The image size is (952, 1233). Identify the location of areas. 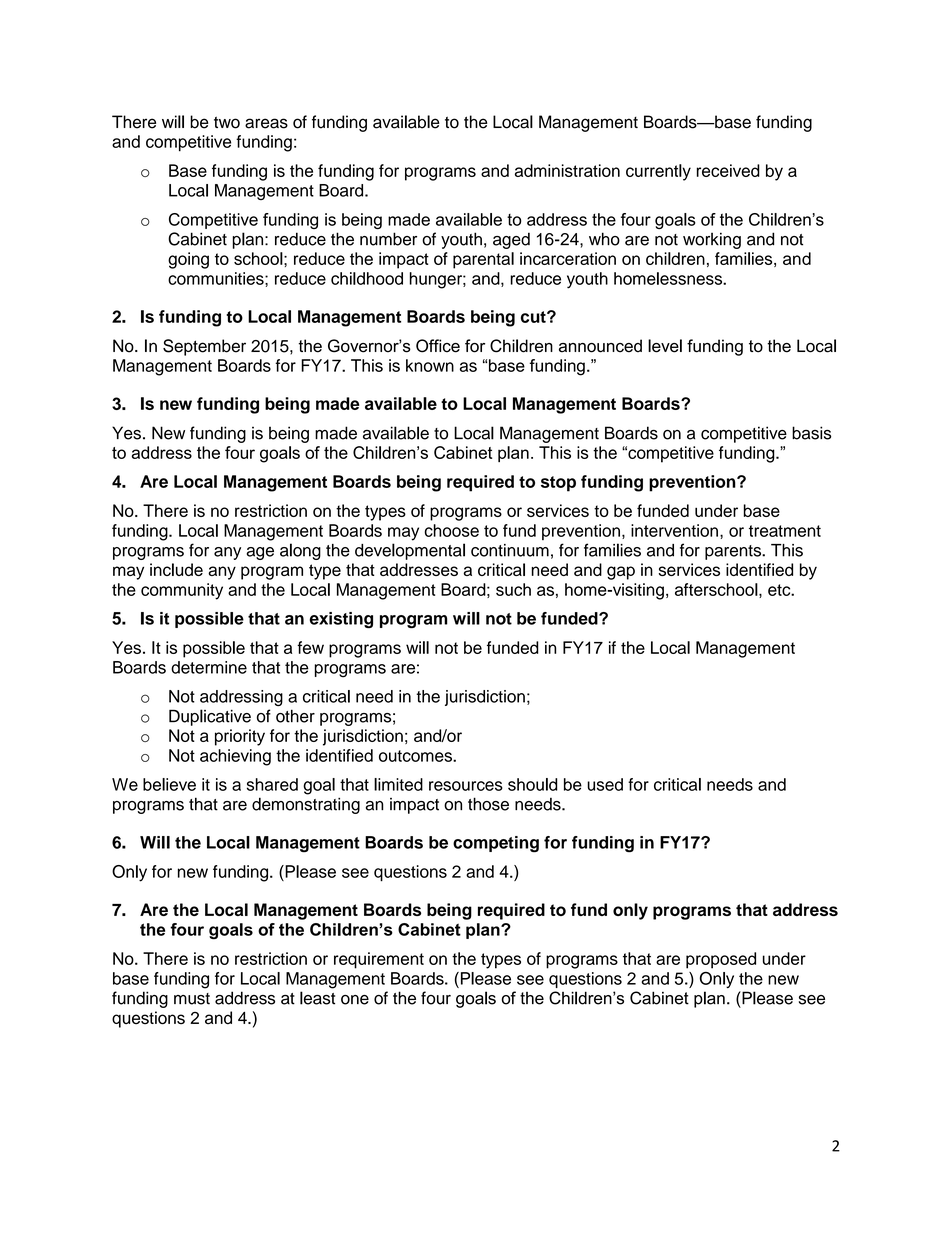
(266, 123).
